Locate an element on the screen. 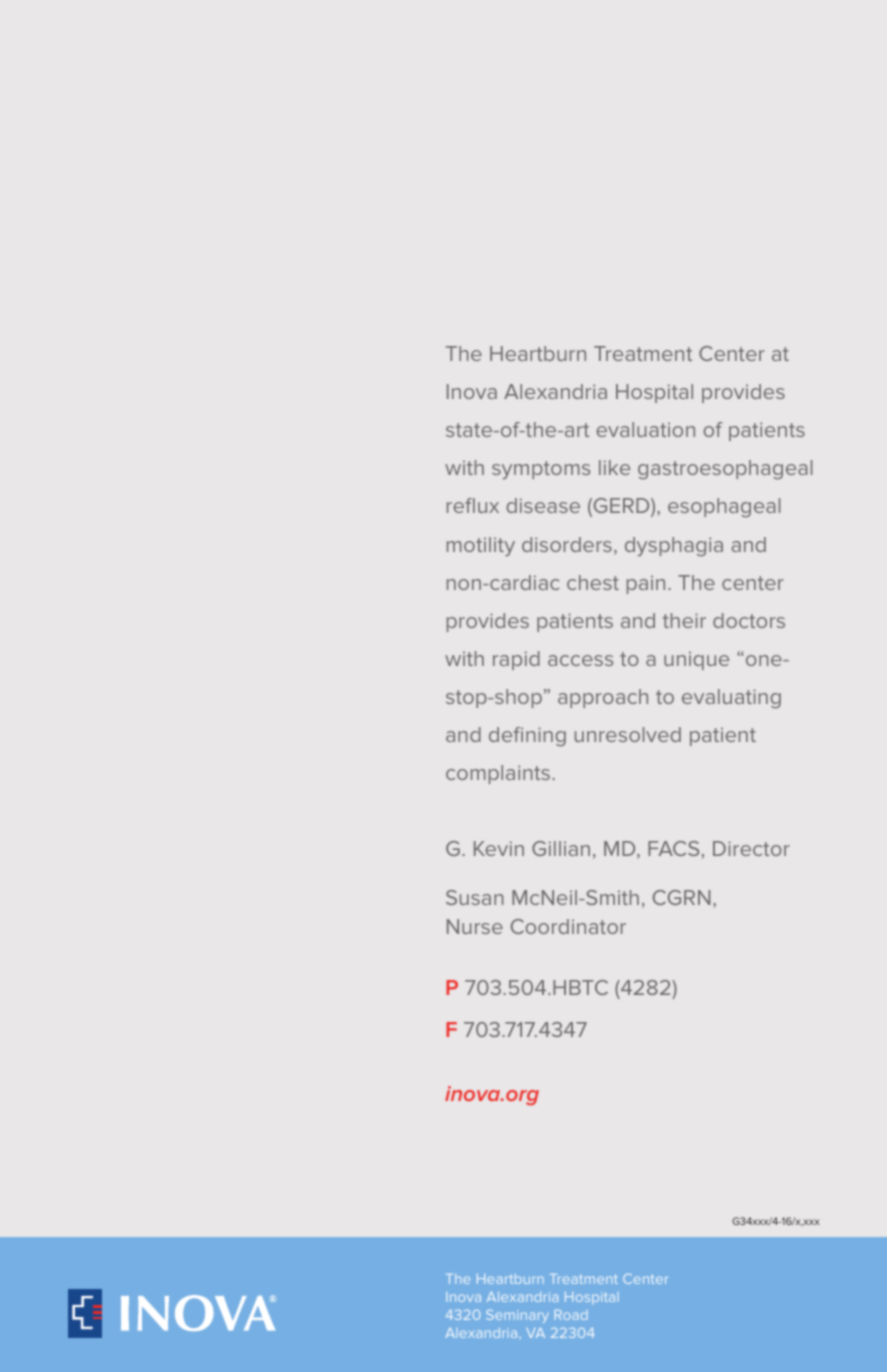 Image resolution: width=887 pixels, height=1372 pixels. dysphagia is located at coordinates (674, 546).
